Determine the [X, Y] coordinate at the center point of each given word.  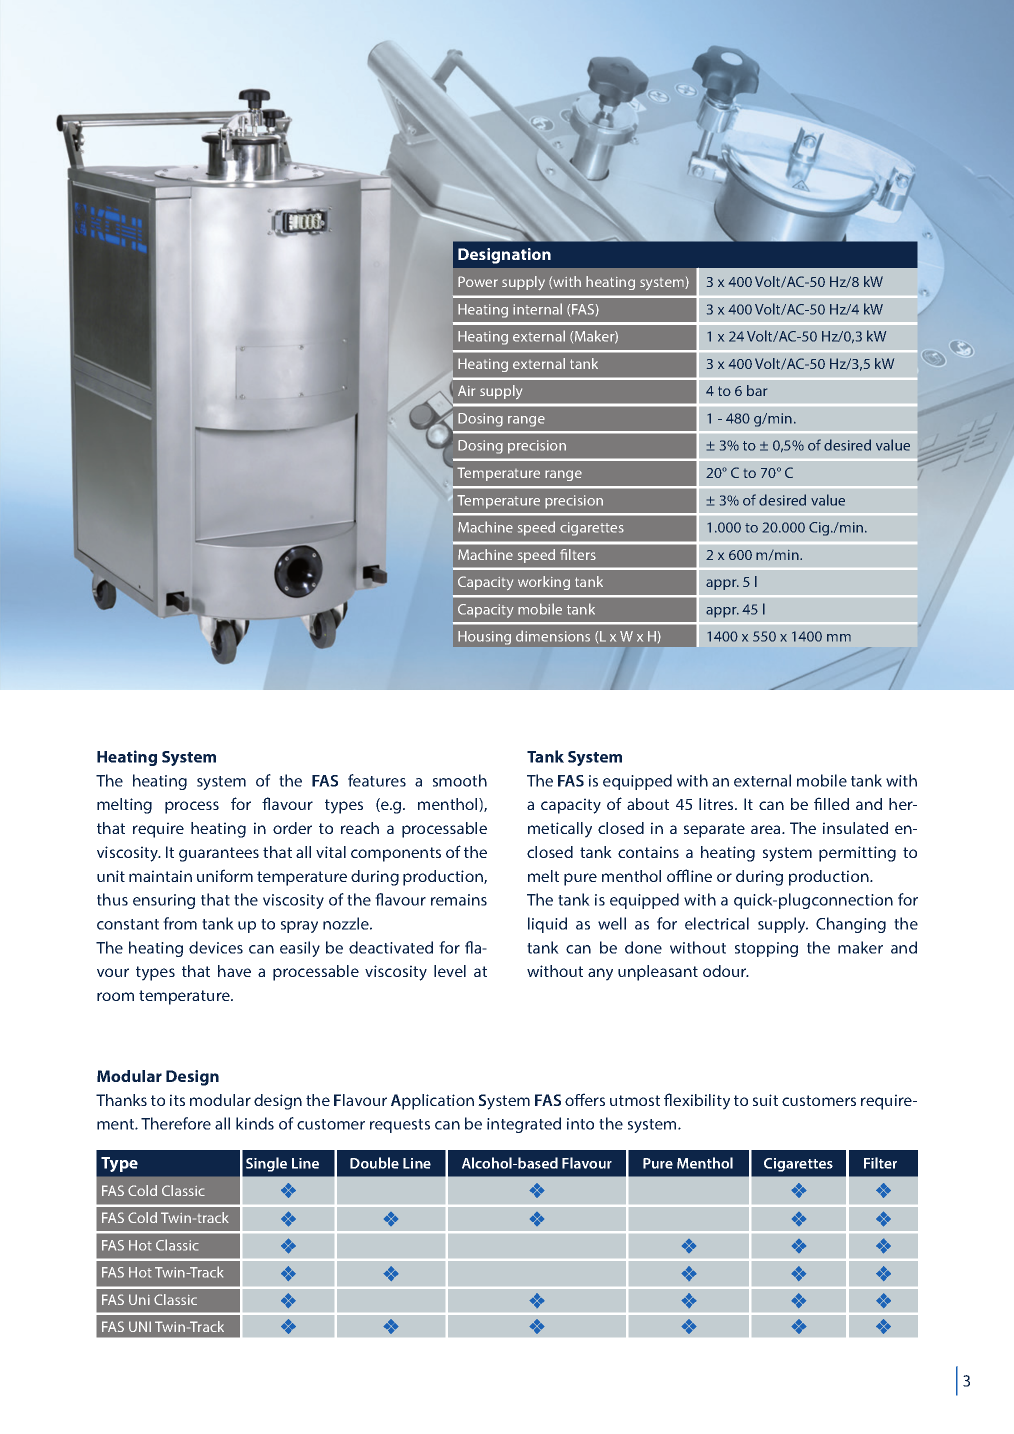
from [180, 923]
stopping [766, 949]
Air [466, 390]
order [292, 828]
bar [757, 390]
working [544, 583]
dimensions [553, 636]
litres [717, 804]
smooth [460, 780]
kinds [255, 1123]
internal [537, 309]
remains [459, 900]
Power [478, 281]
